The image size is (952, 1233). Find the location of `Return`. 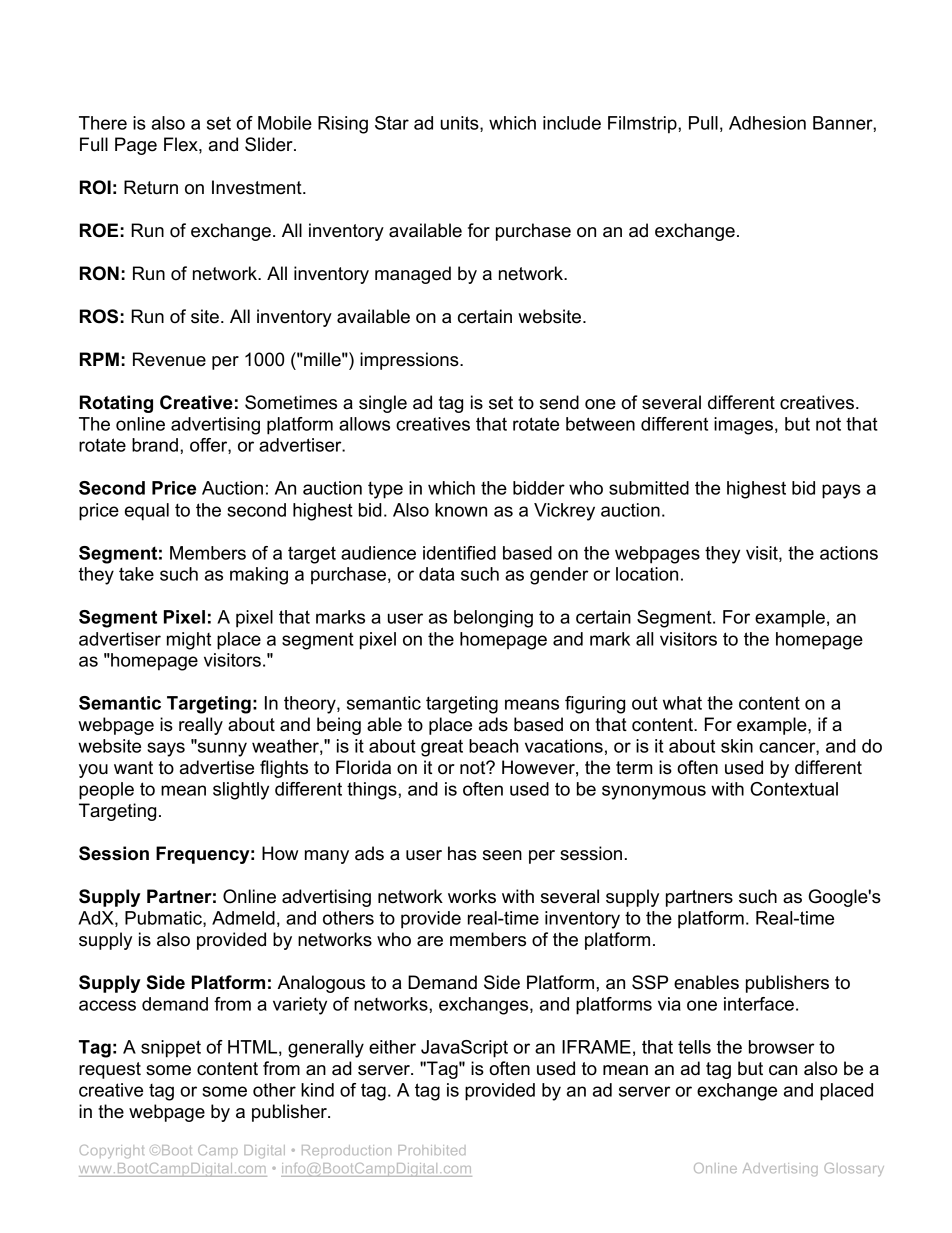

Return is located at coordinates (151, 187).
